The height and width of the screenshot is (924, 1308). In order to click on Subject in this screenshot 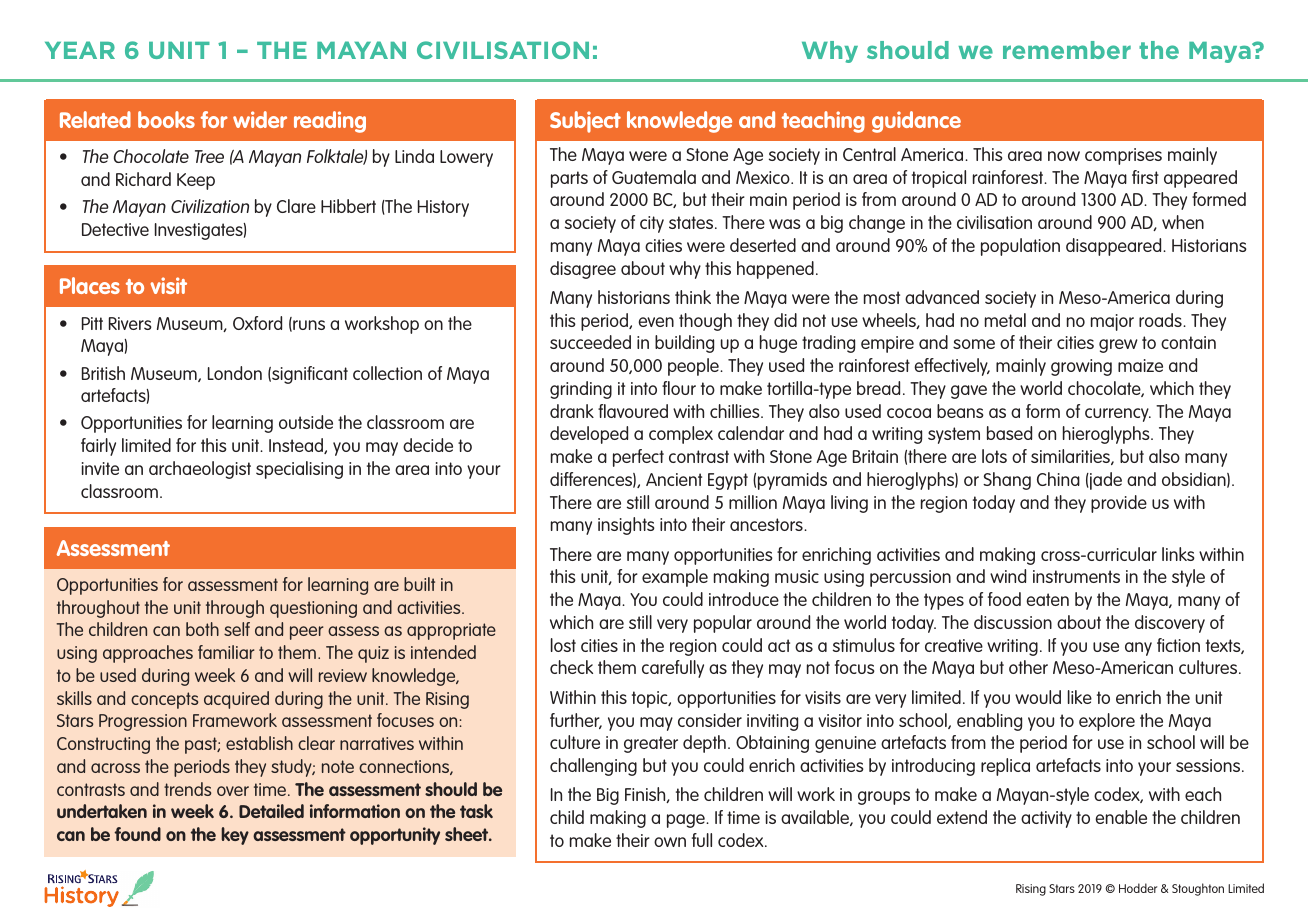, I will do `click(585, 122)`.
